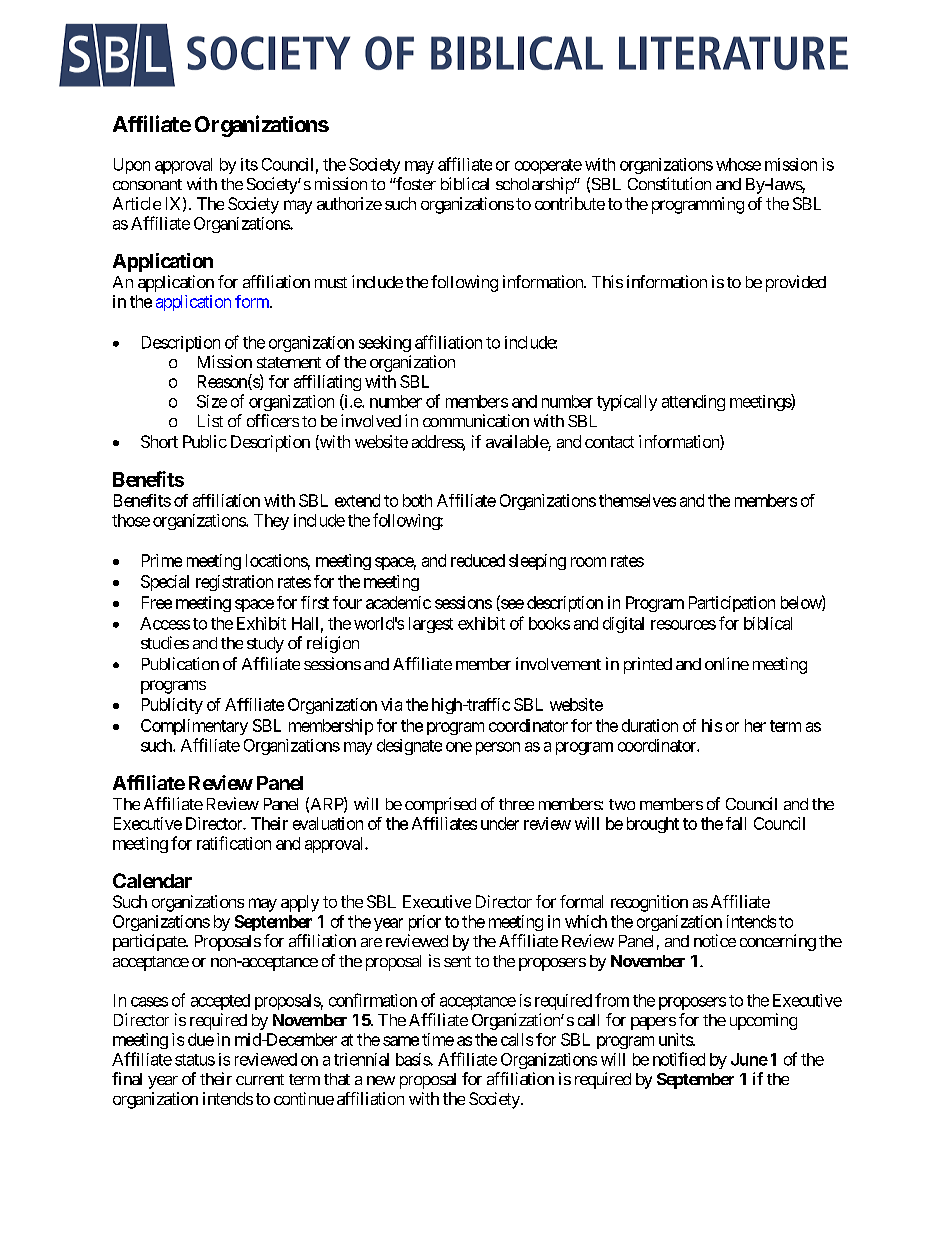 The image size is (952, 1233). I want to click on current, so click(260, 1079).
